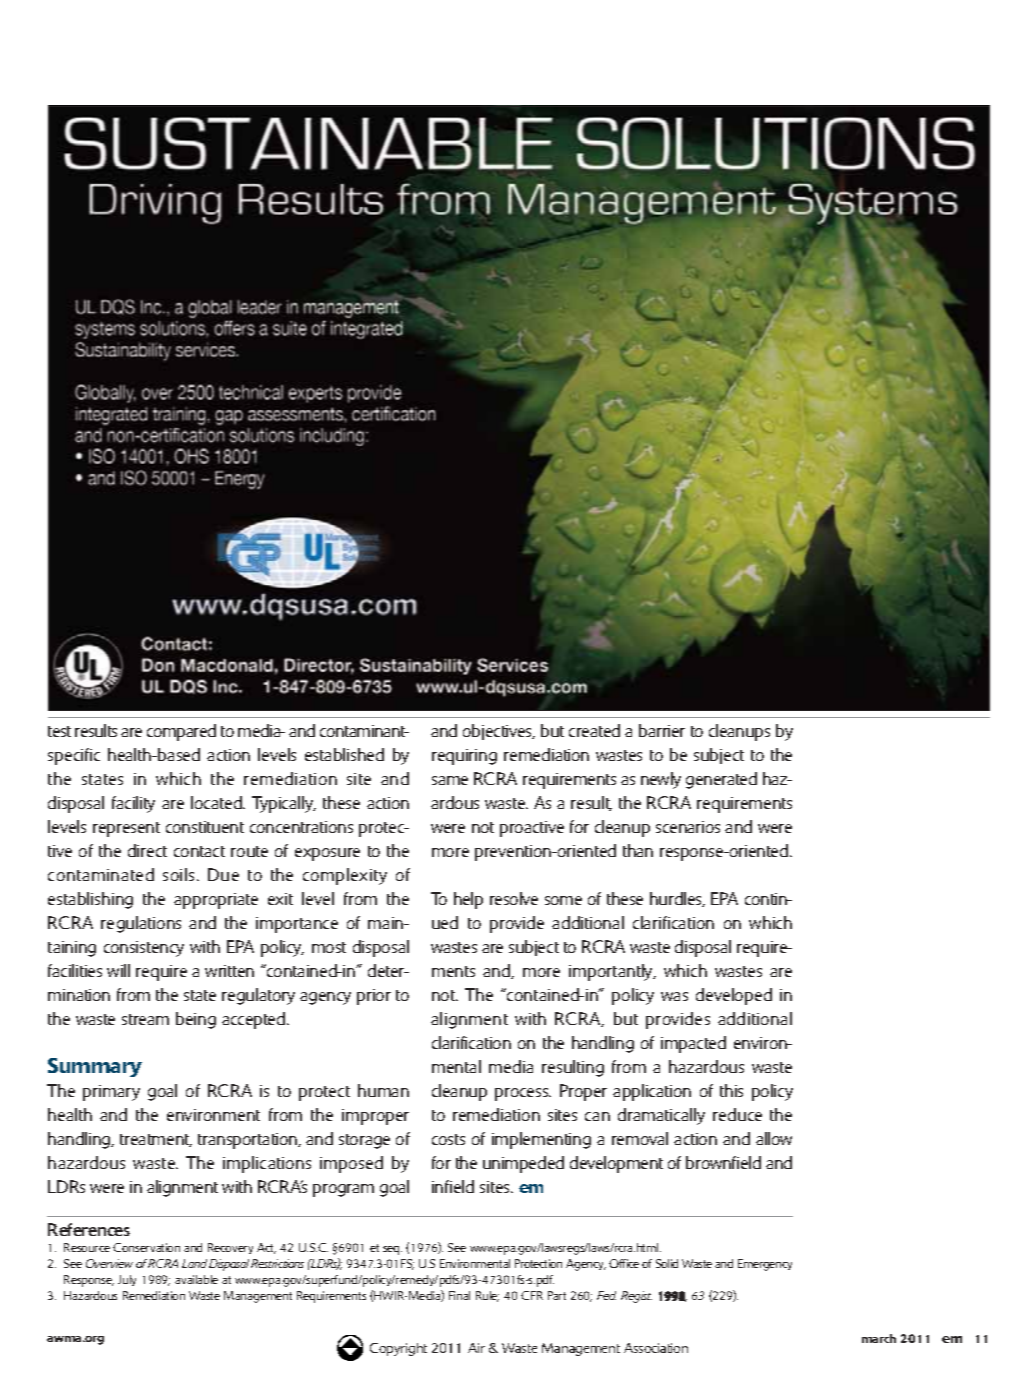 The image size is (1033, 1374). I want to click on generated, so click(721, 780).
